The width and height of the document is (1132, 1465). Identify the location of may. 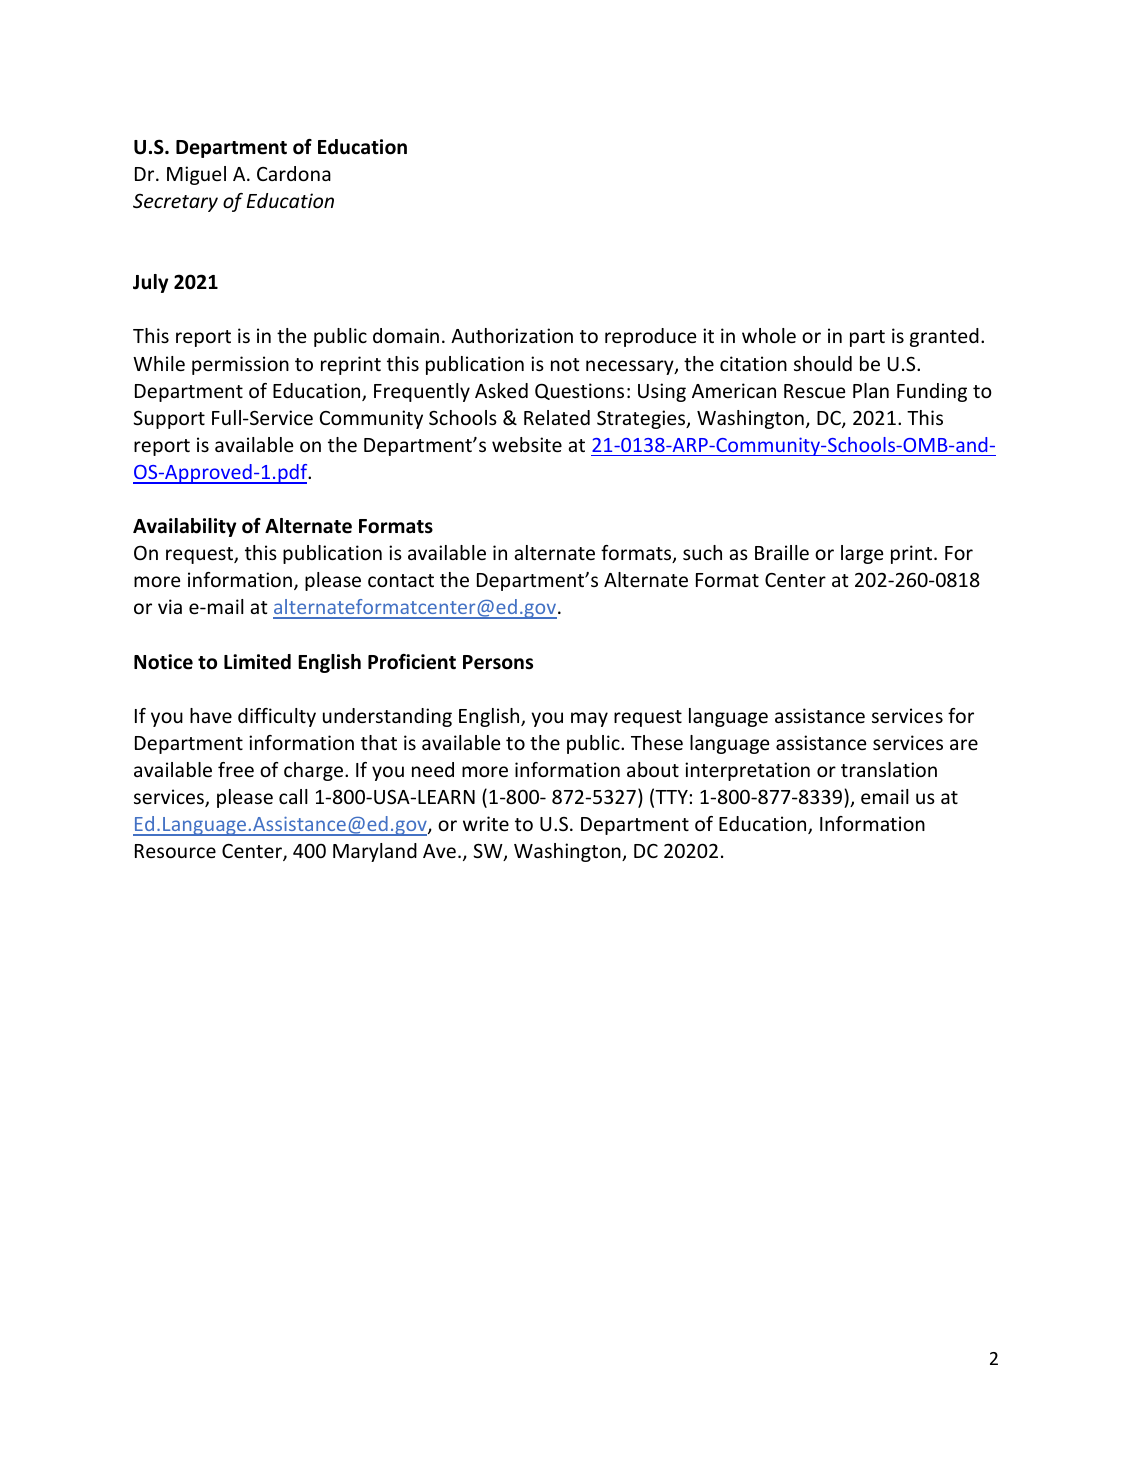
(589, 719).
